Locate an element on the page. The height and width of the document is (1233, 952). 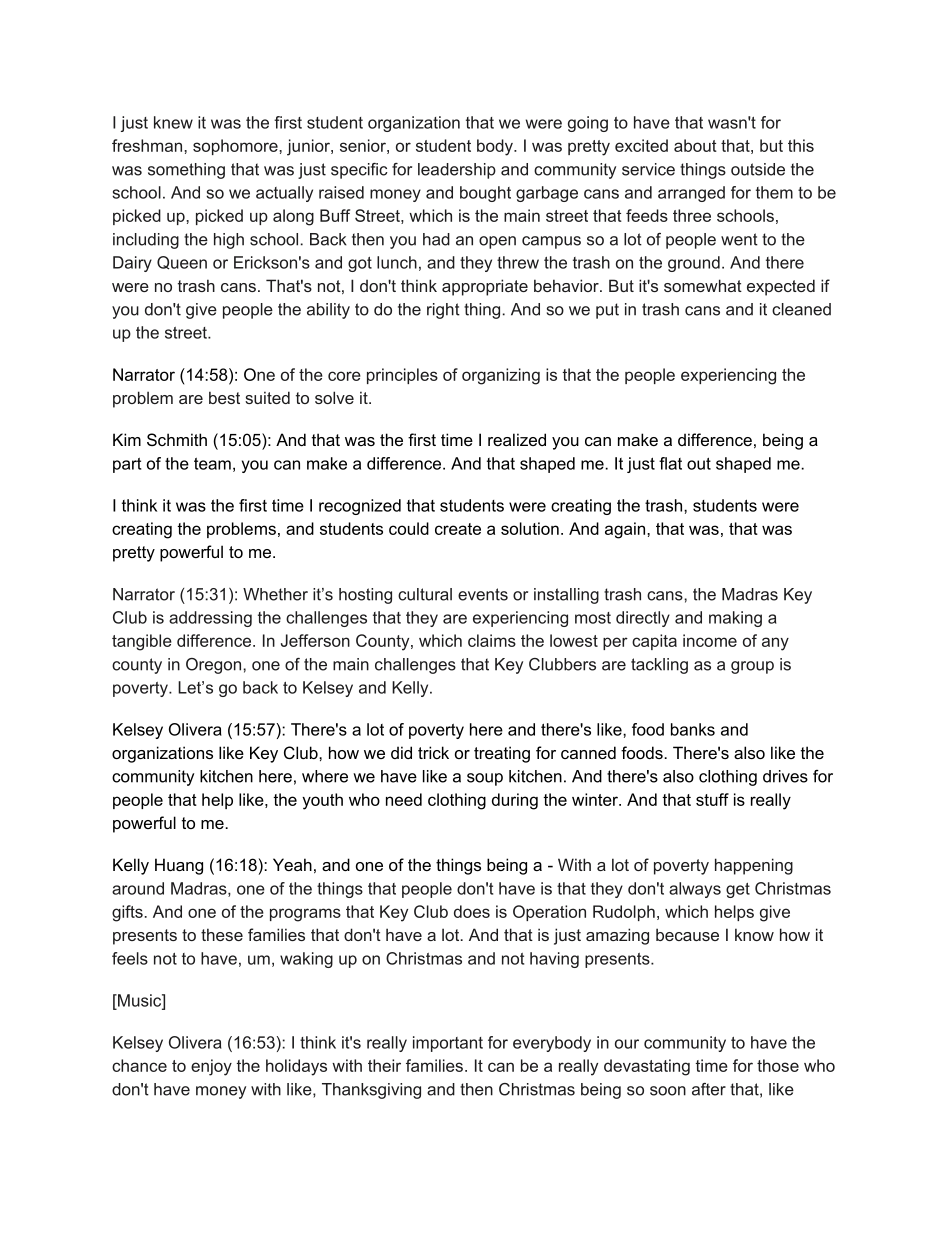
team is located at coordinates (212, 464).
